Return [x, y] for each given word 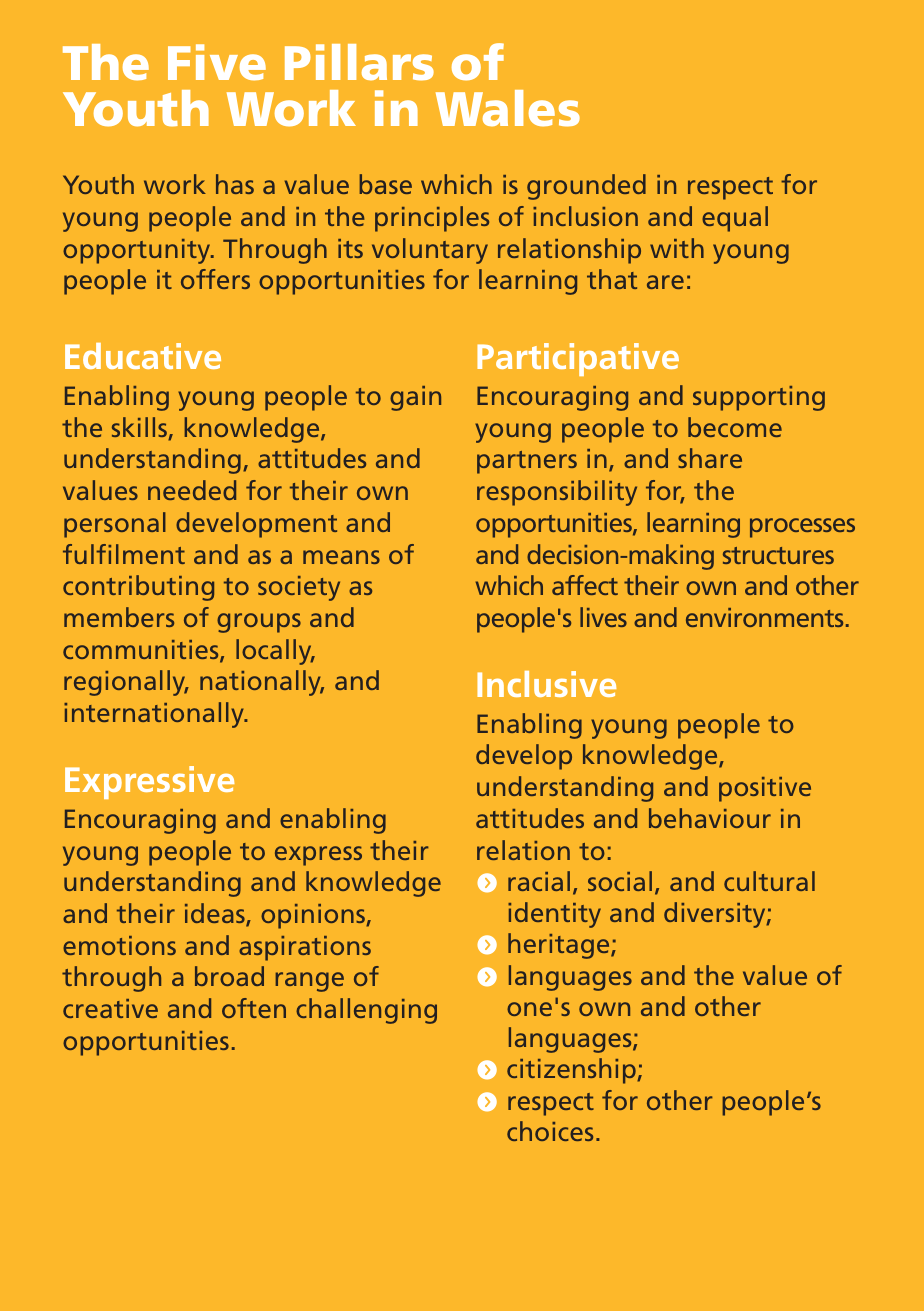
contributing [138, 588]
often [254, 1008]
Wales [508, 108]
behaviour [710, 818]
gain [415, 398]
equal [735, 219]
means [341, 557]
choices [550, 1131]
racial [539, 881]
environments [764, 617]
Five [217, 62]
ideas [216, 914]
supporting [759, 398]
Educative [143, 356]
